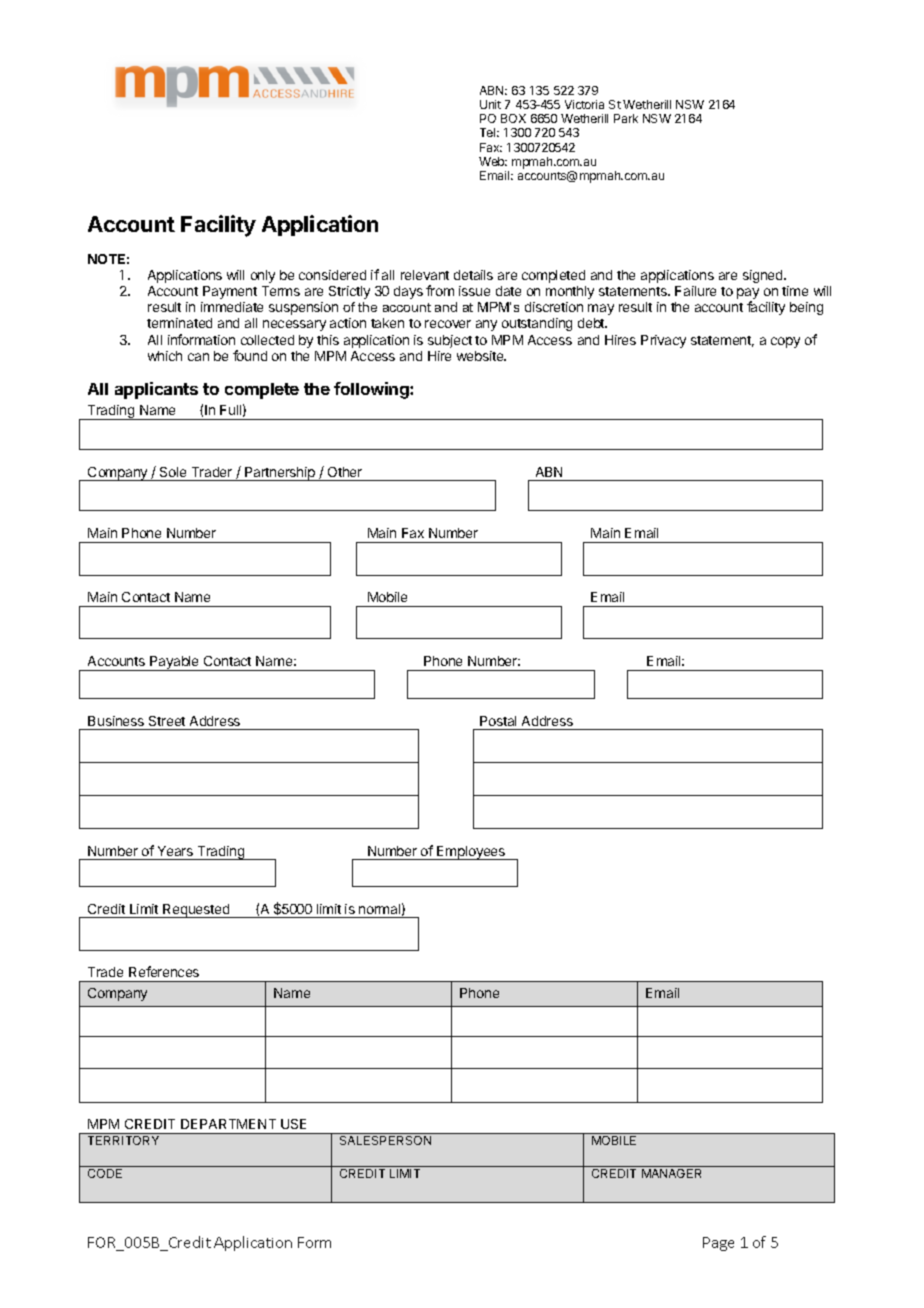  I want to click on Unit, so click(490, 104).
